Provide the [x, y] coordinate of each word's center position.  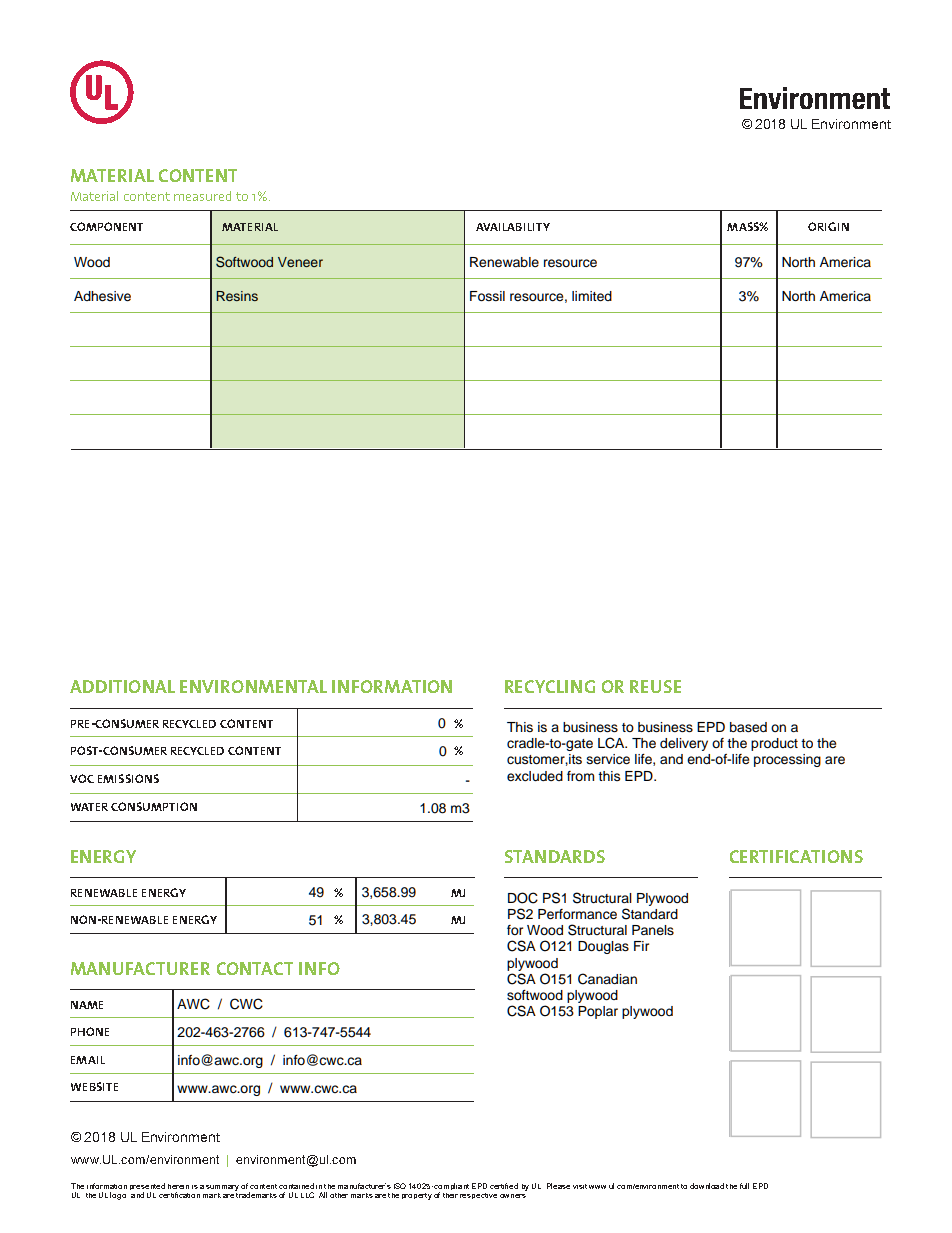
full [744, 1186]
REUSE [655, 686]
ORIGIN [828, 226]
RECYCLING [550, 686]
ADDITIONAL [122, 686]
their [450, 1195]
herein [178, 1186]
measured [202, 196]
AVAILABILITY [513, 227]
